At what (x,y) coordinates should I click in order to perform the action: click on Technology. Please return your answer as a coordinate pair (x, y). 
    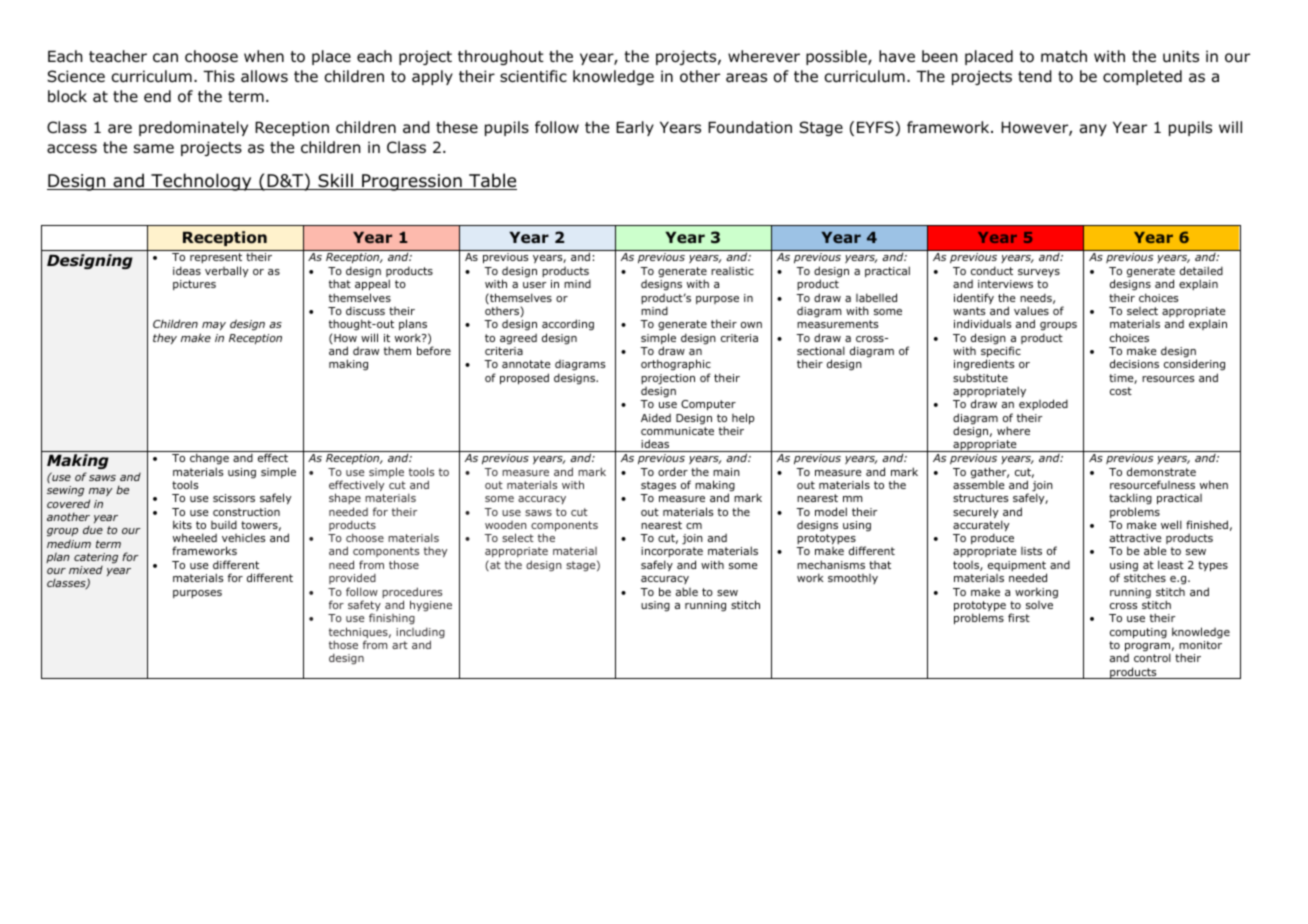
    Looking at the image, I should click on (201, 182).
